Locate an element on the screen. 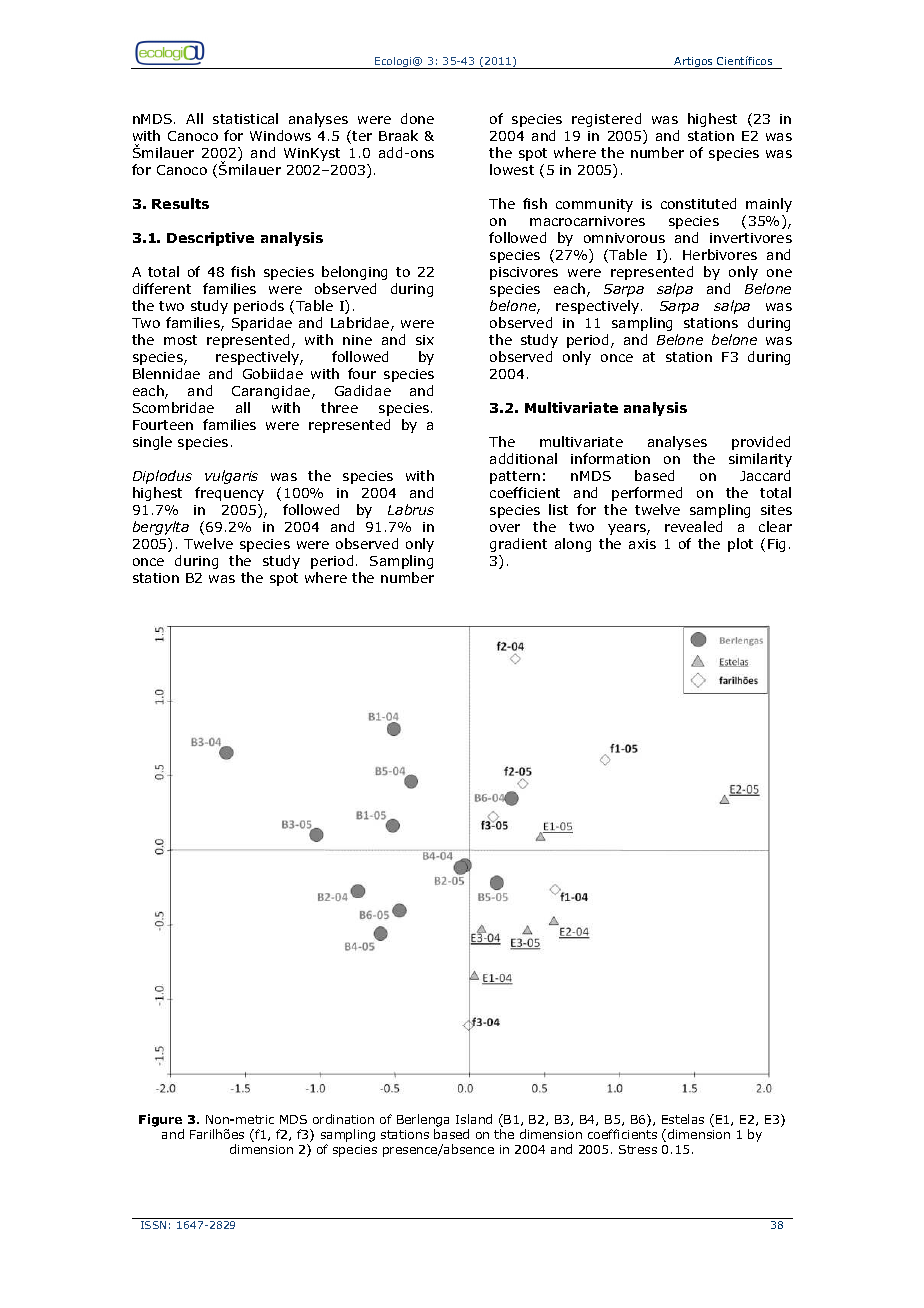 This screenshot has height=1308, width=924. gradient is located at coordinates (518, 545).
